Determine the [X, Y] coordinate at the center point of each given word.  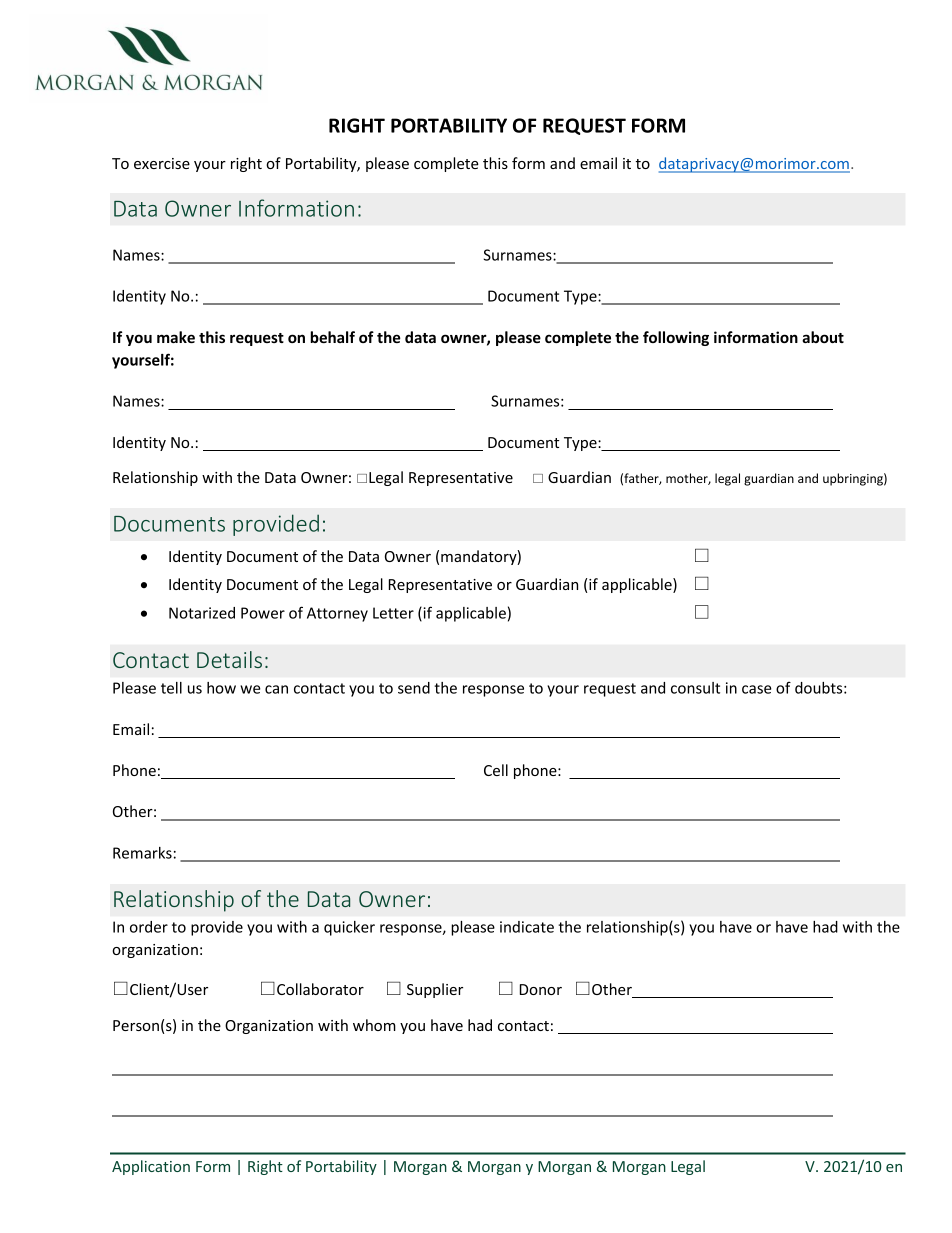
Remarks [142, 853]
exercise [162, 163]
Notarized [202, 613]
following [676, 338]
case [757, 689]
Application [151, 1167]
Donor [541, 989]
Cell [496, 770]
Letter [393, 613]
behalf [332, 337]
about [823, 337]
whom [374, 1025]
